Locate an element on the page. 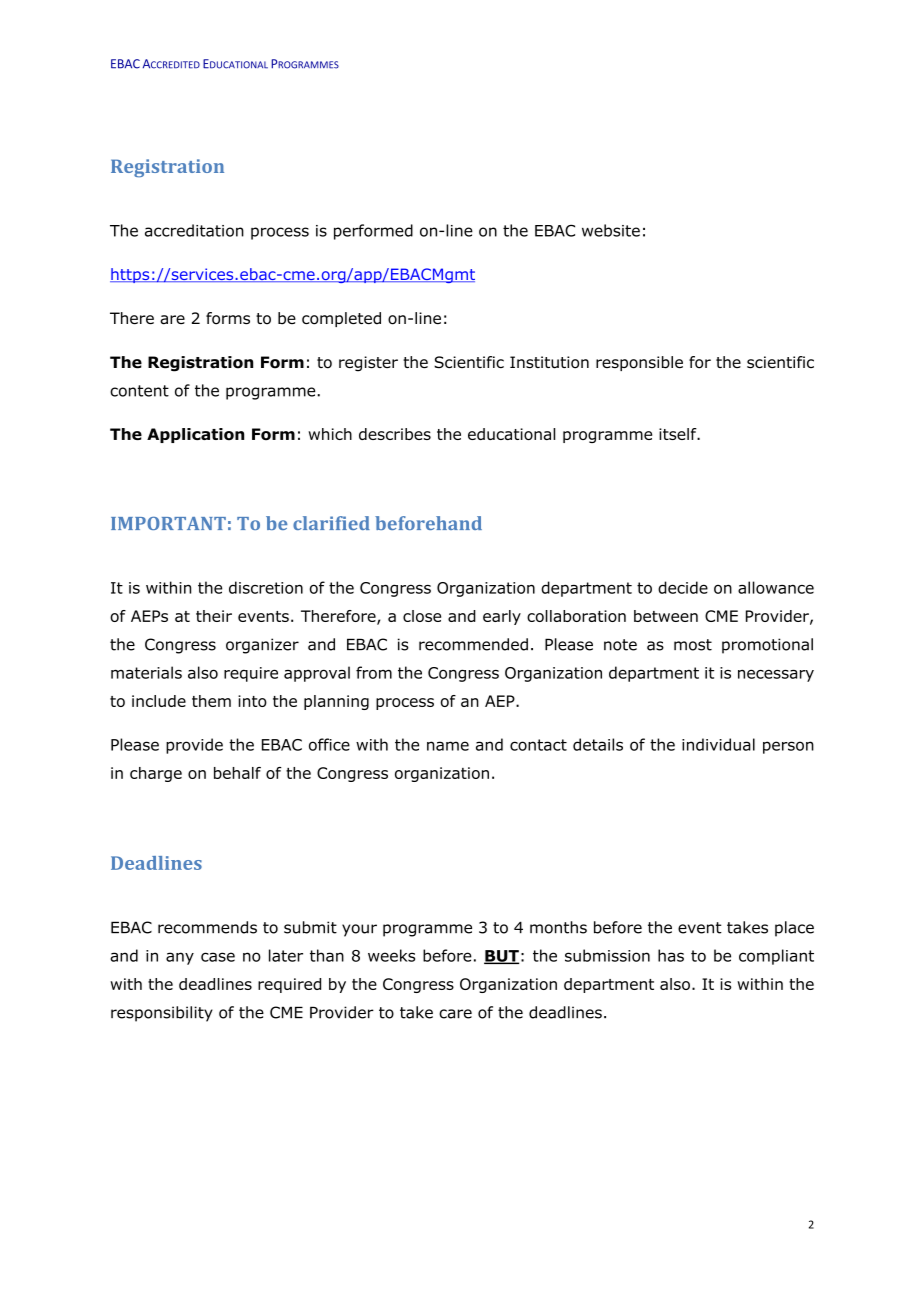 This page has height=1308, width=924. care is located at coordinates (455, 1014).
